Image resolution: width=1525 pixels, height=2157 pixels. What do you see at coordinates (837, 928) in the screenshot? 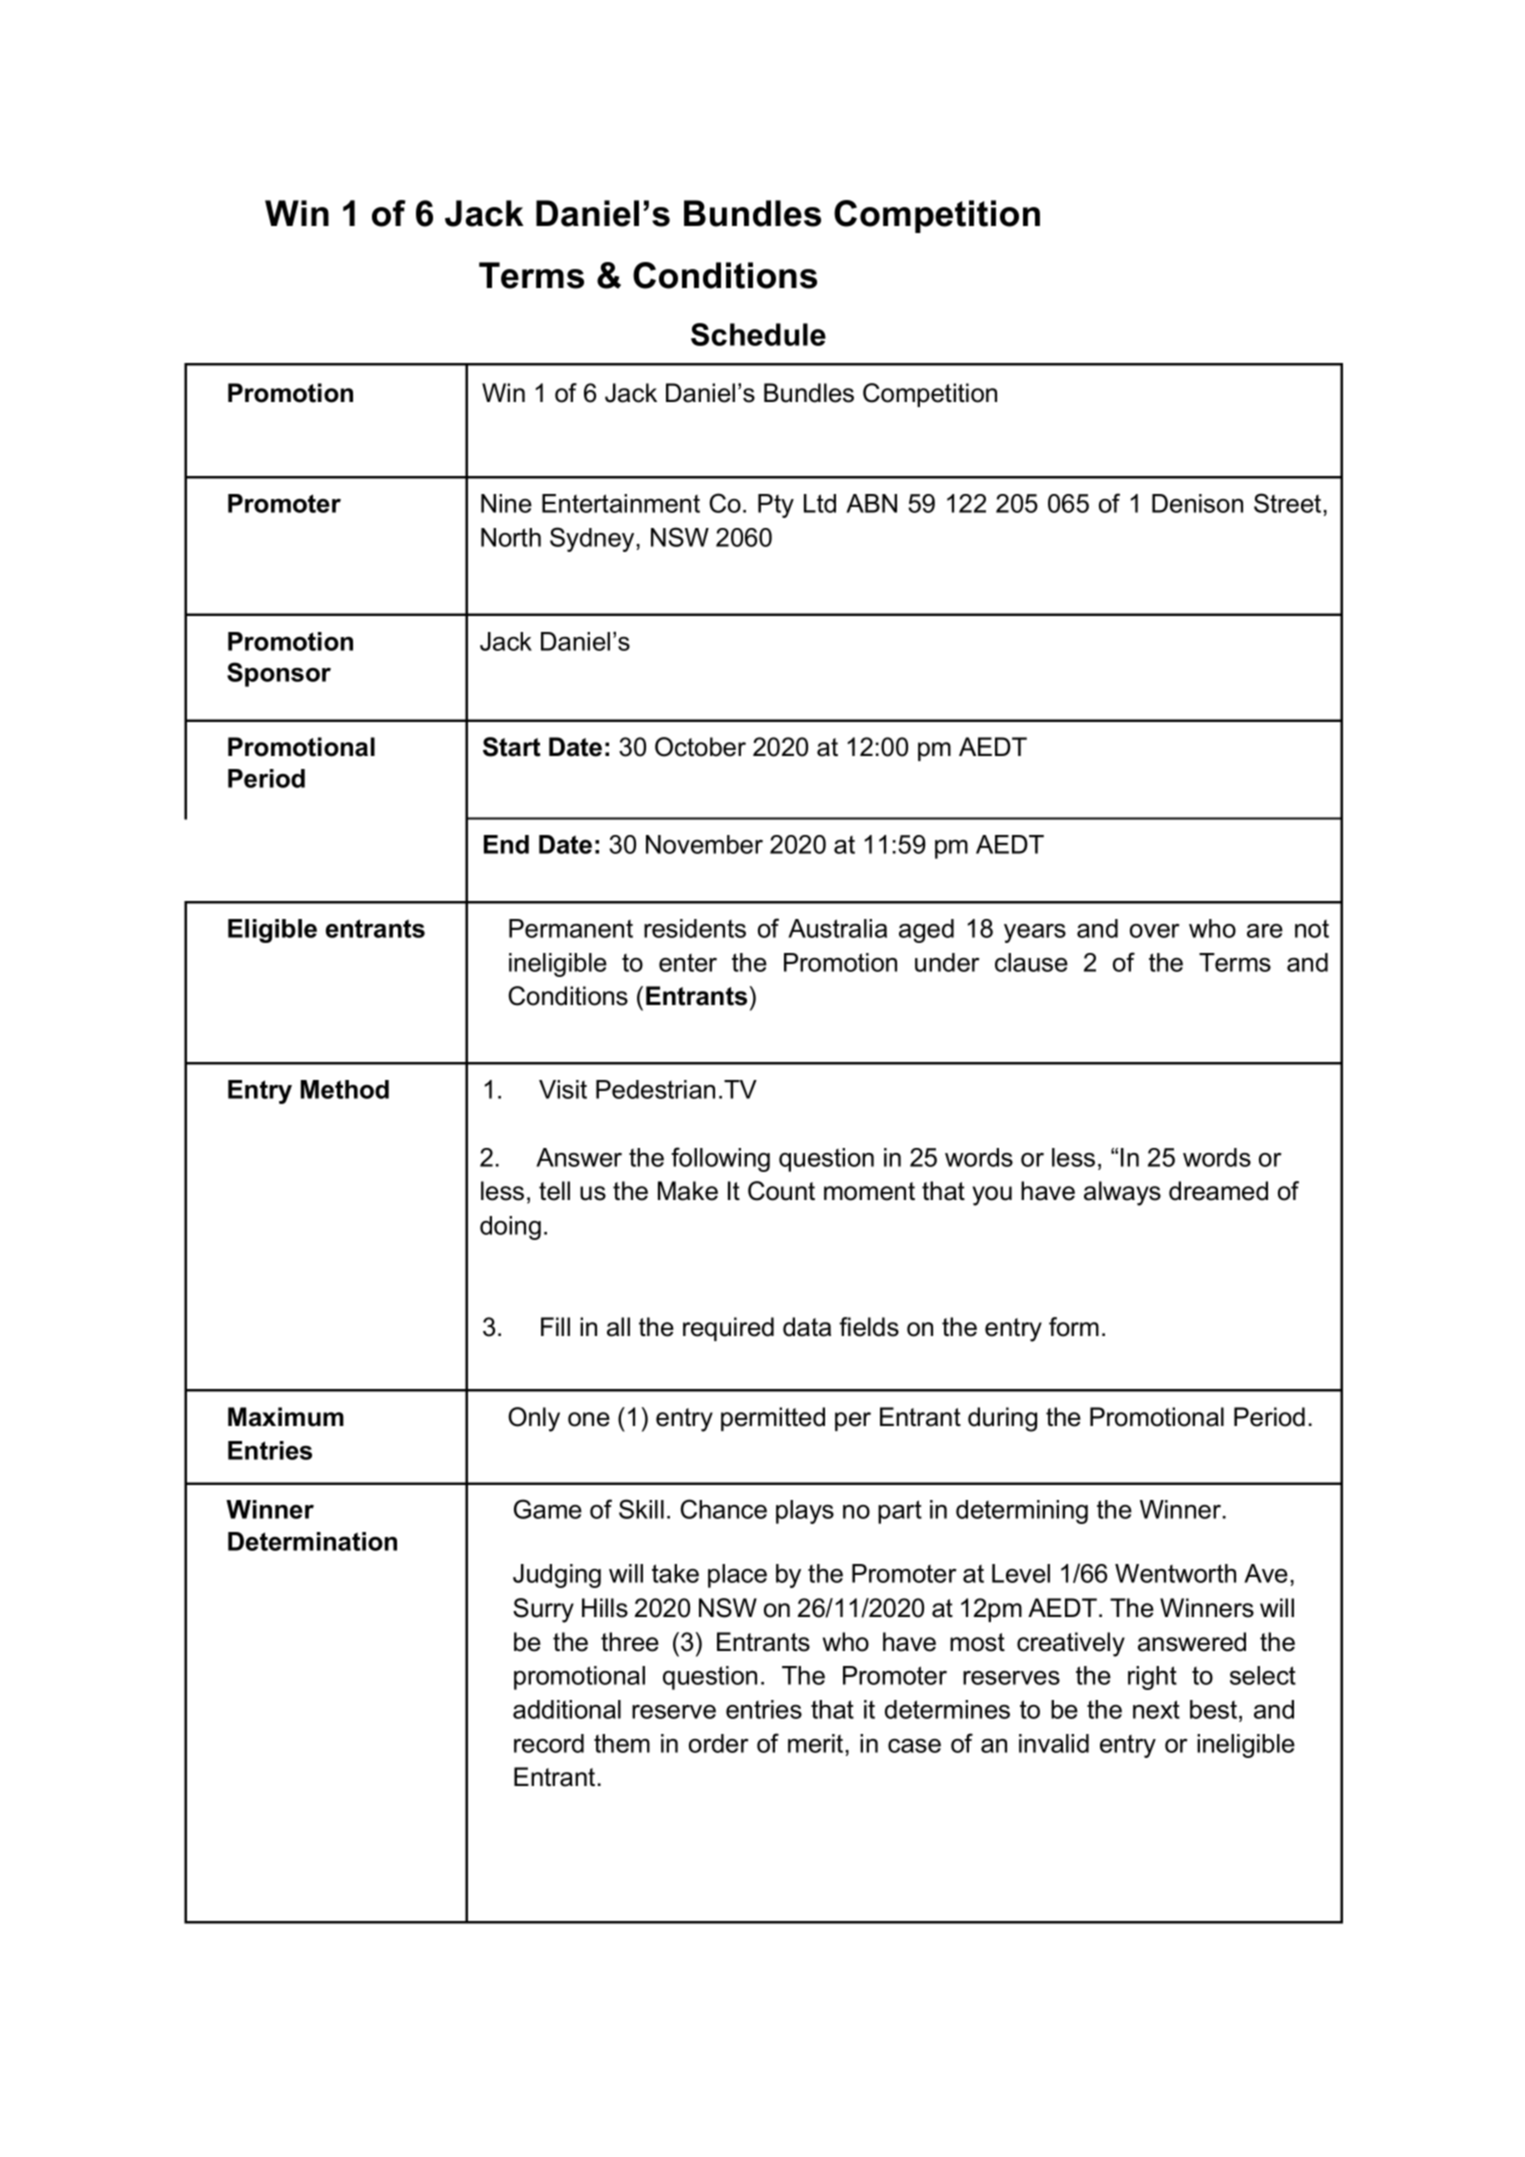
I see `Australia` at bounding box center [837, 928].
